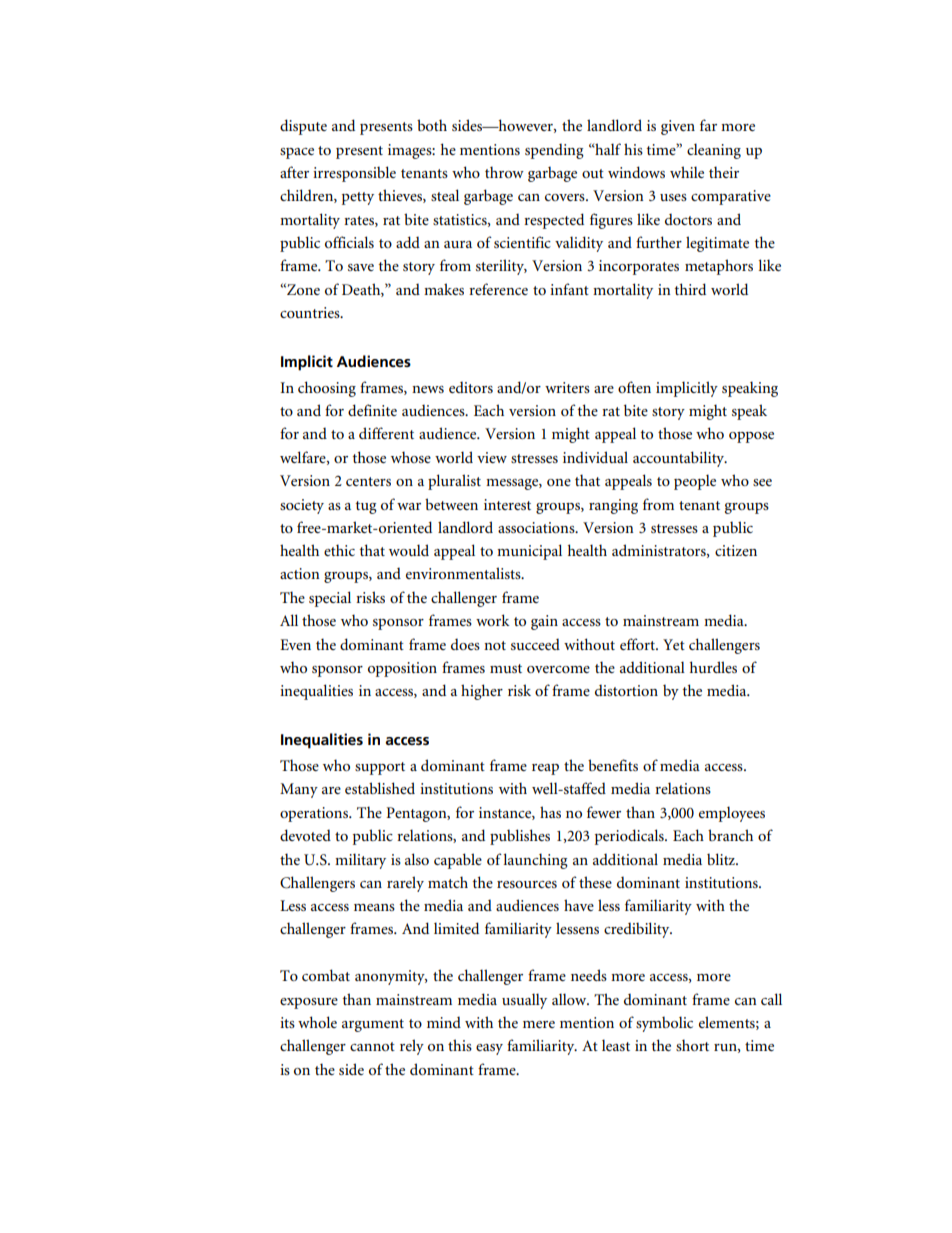 Image resolution: width=952 pixels, height=1233 pixels. I want to click on short, so click(692, 1045).
